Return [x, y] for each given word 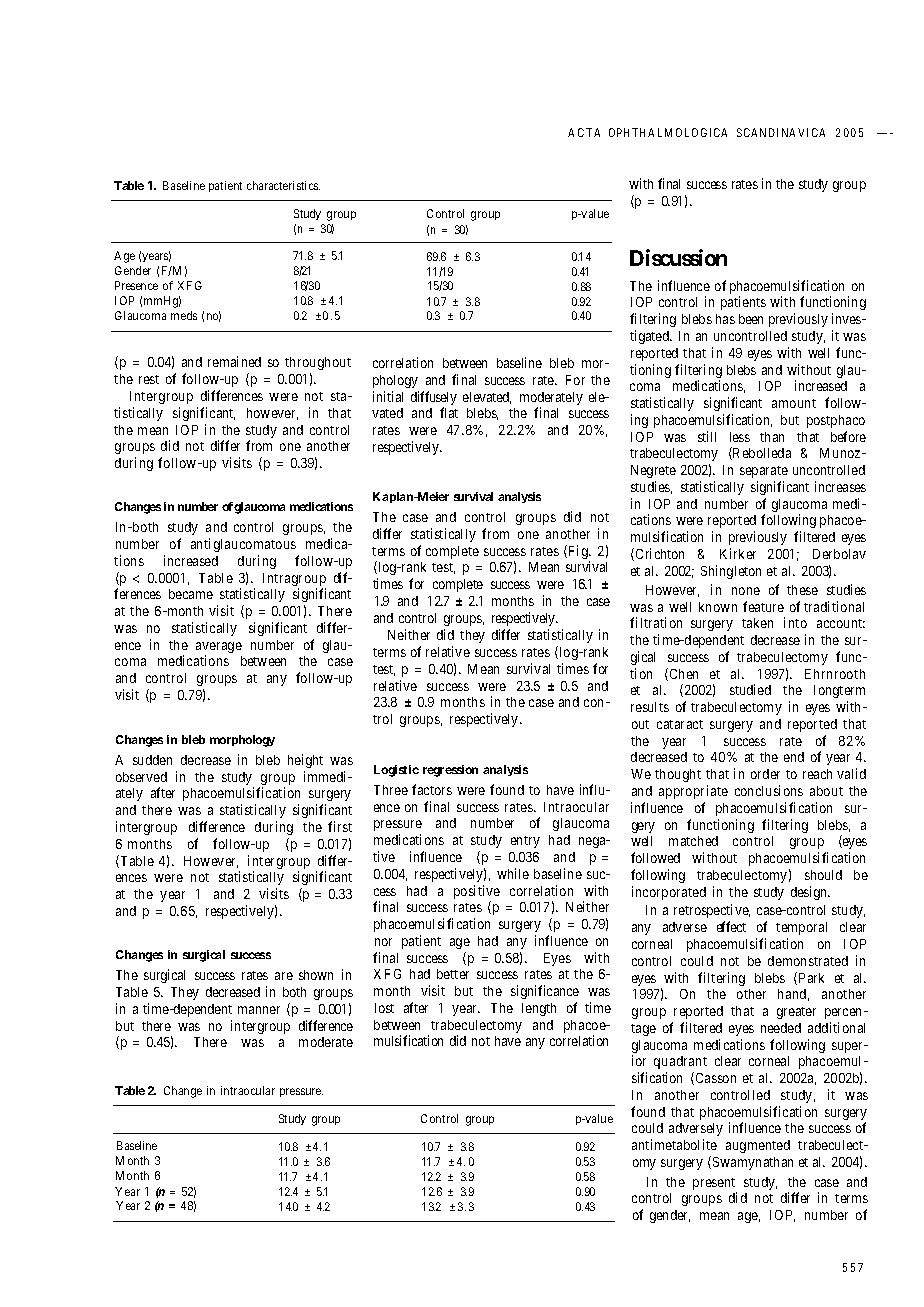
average [219, 649]
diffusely [434, 399]
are [284, 976]
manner [259, 1010]
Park [811, 978]
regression [450, 771]
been [751, 319]
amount [794, 403]
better [453, 974]
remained [234, 361]
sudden [152, 760]
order [765, 774]
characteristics [283, 185]
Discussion [678, 257]
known [718, 607]
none [746, 591]
